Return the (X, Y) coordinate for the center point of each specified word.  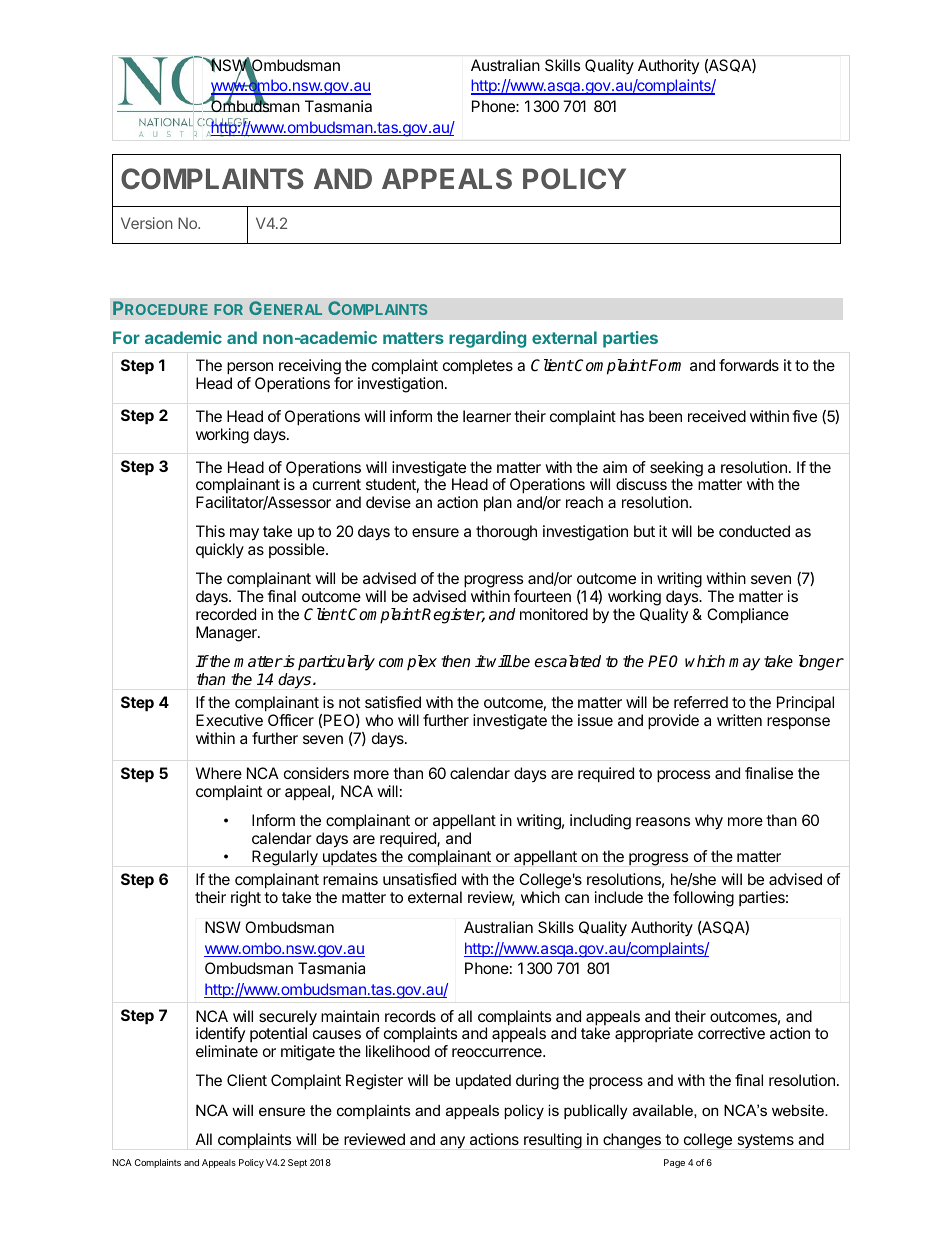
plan (498, 504)
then (455, 661)
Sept (297, 1163)
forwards (749, 365)
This (210, 531)
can (577, 898)
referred (701, 702)
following (703, 899)
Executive (229, 720)
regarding (487, 339)
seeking (676, 470)
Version (147, 223)
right (246, 899)
